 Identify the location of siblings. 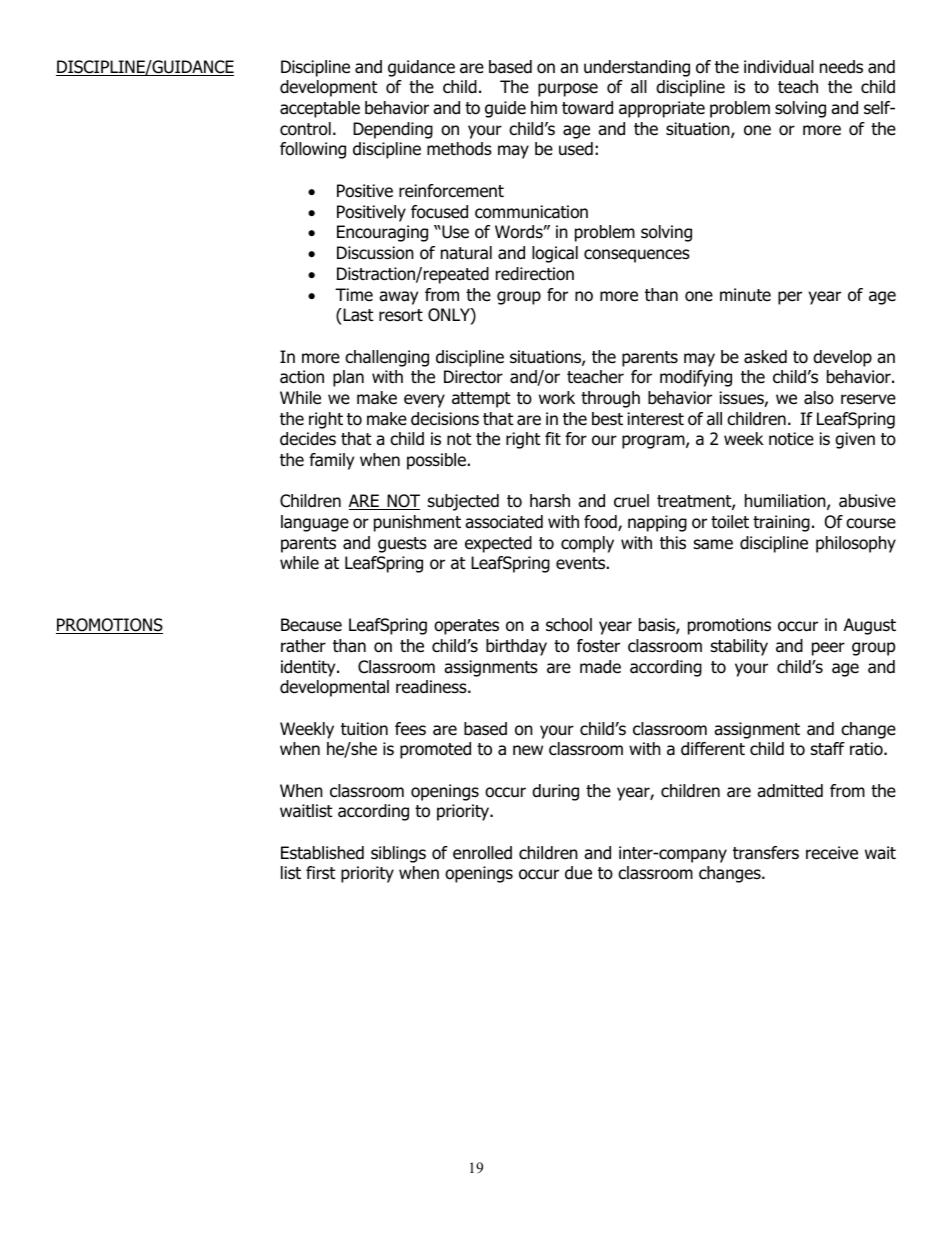
(398, 854).
